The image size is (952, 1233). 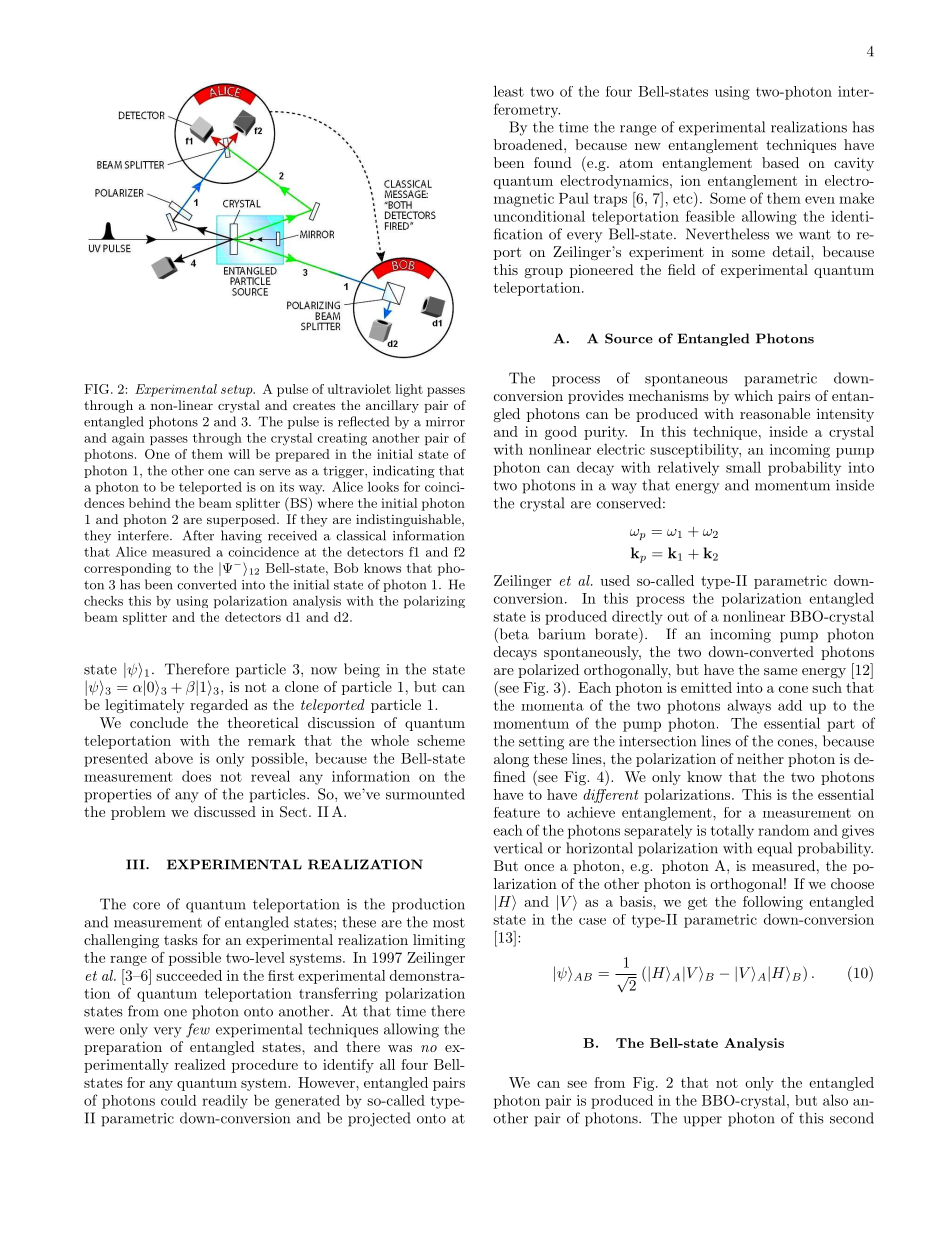 I want to click on regarded, so click(x=219, y=706).
